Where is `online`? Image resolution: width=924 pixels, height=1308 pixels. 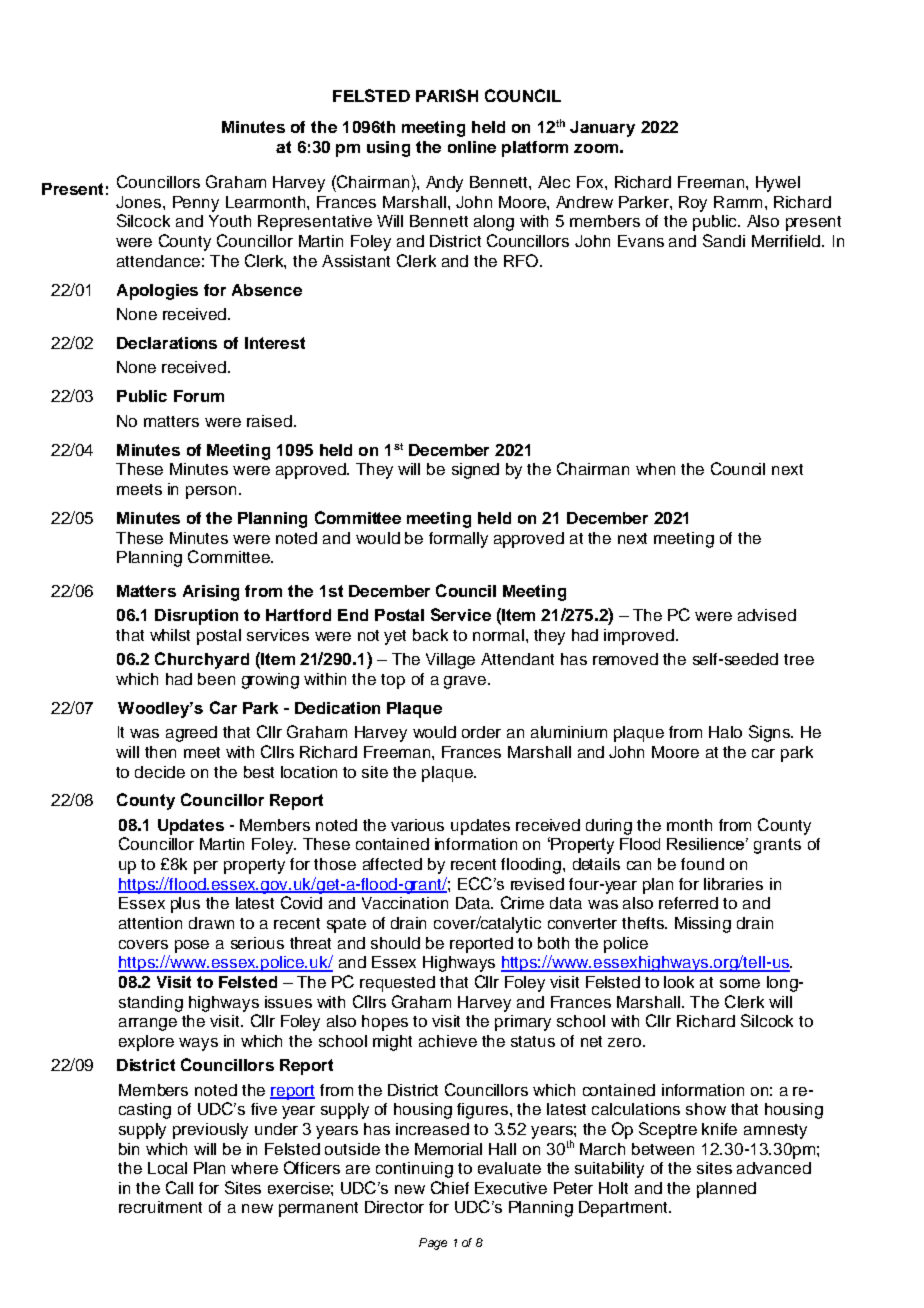 online is located at coordinates (472, 147).
